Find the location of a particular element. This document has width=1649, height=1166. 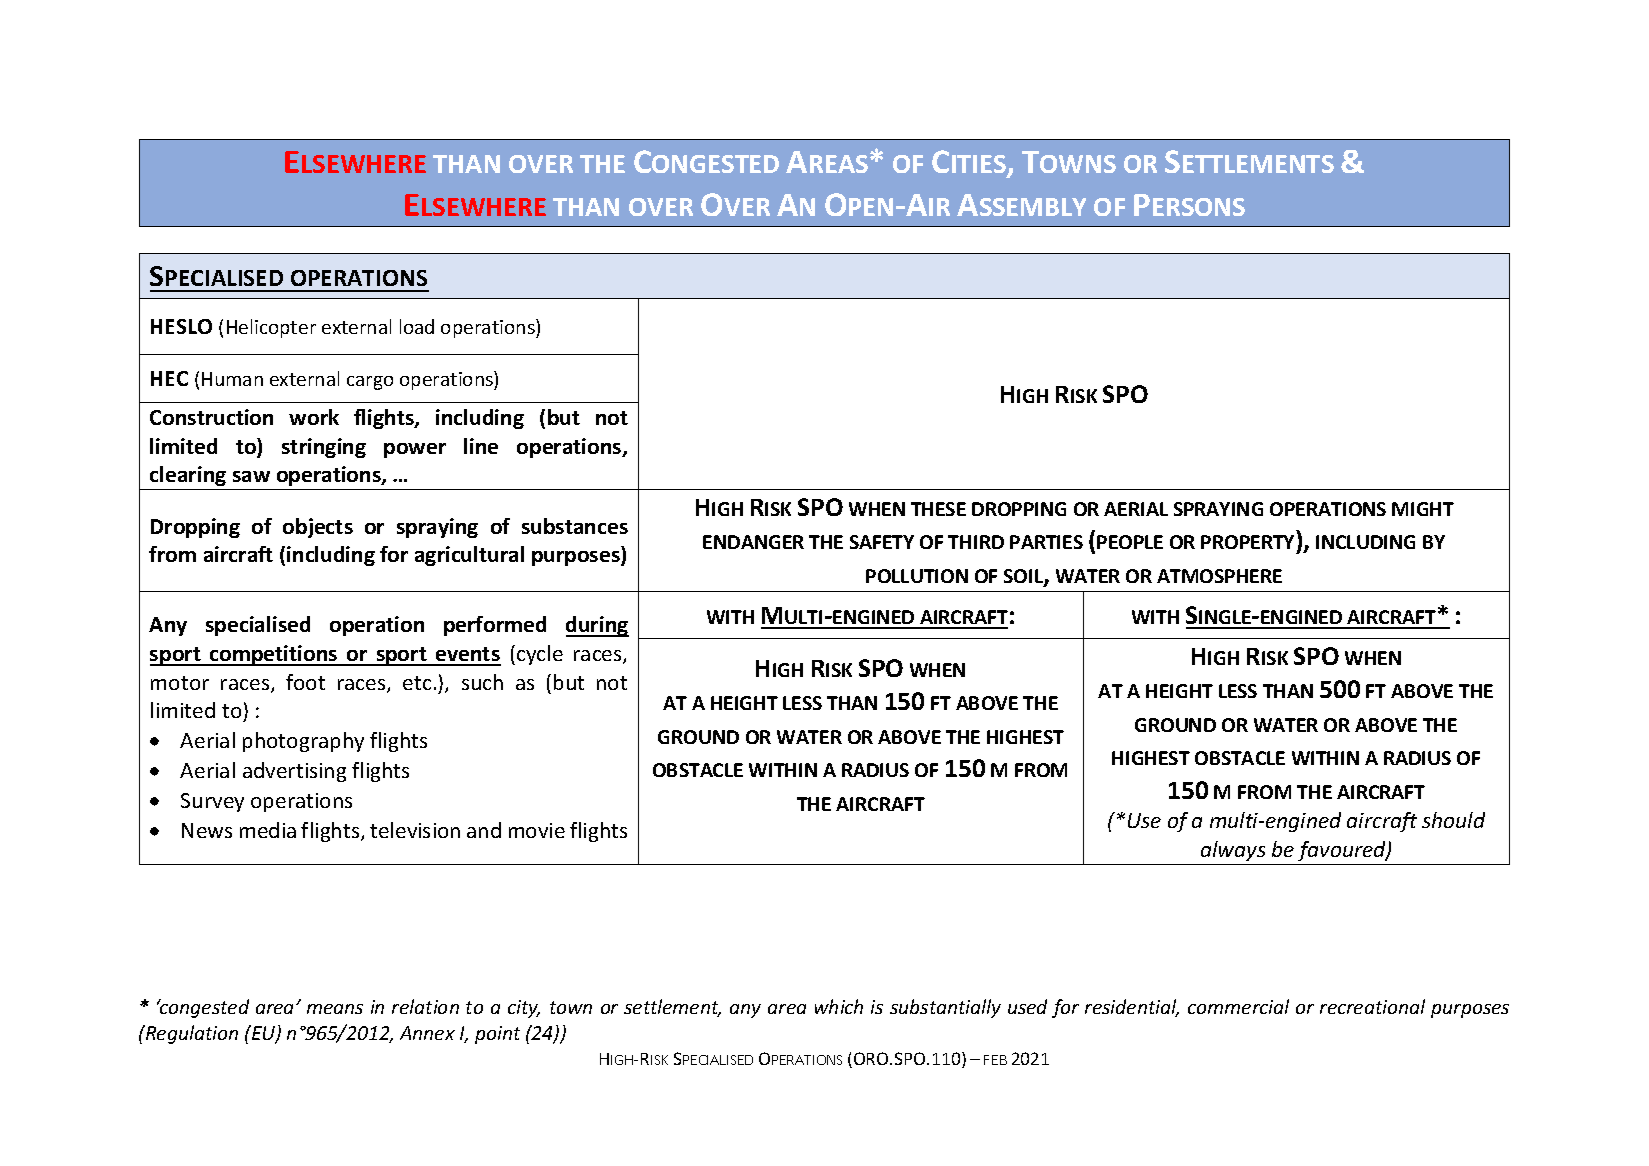

means is located at coordinates (335, 1009).
